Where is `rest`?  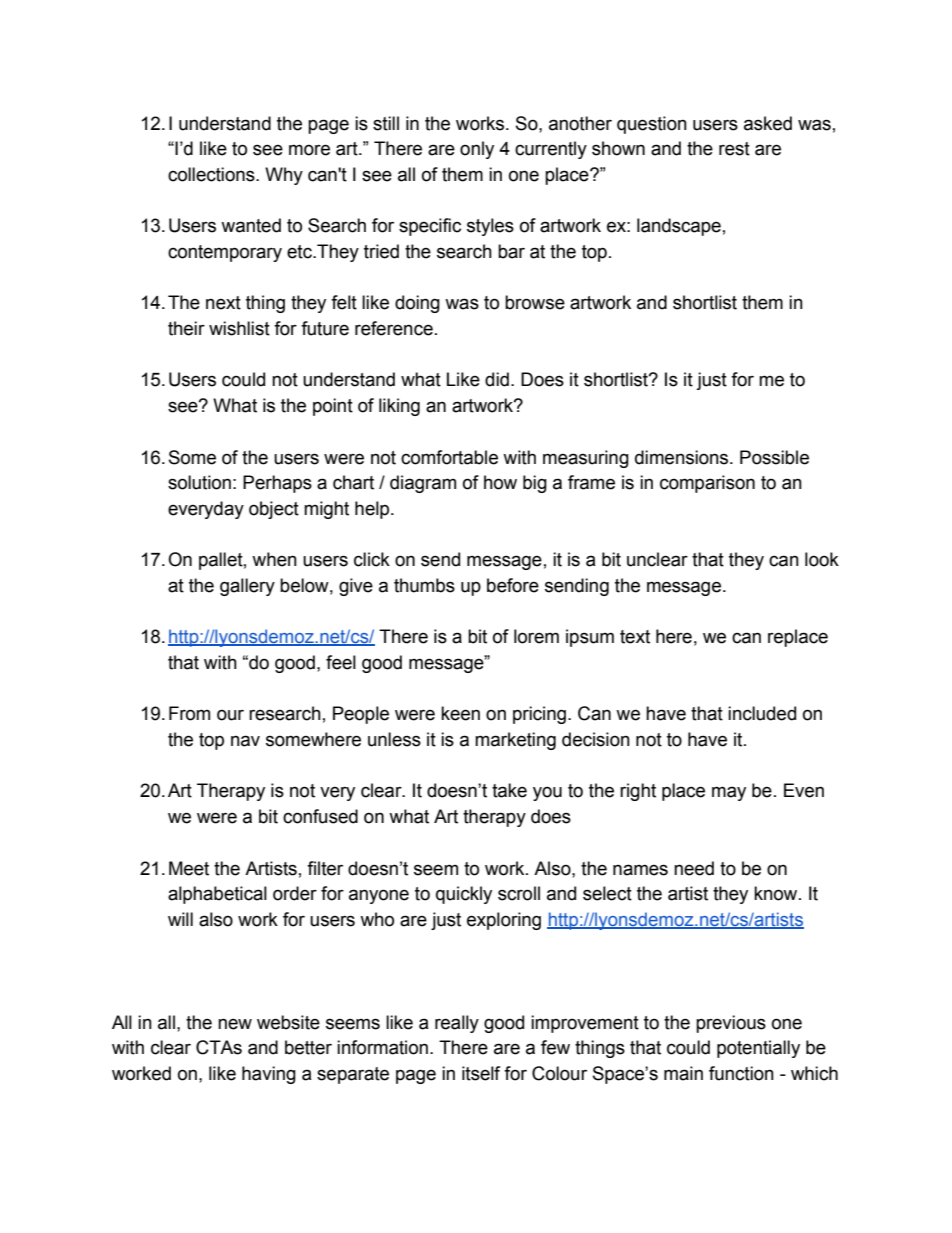
rest is located at coordinates (734, 149).
